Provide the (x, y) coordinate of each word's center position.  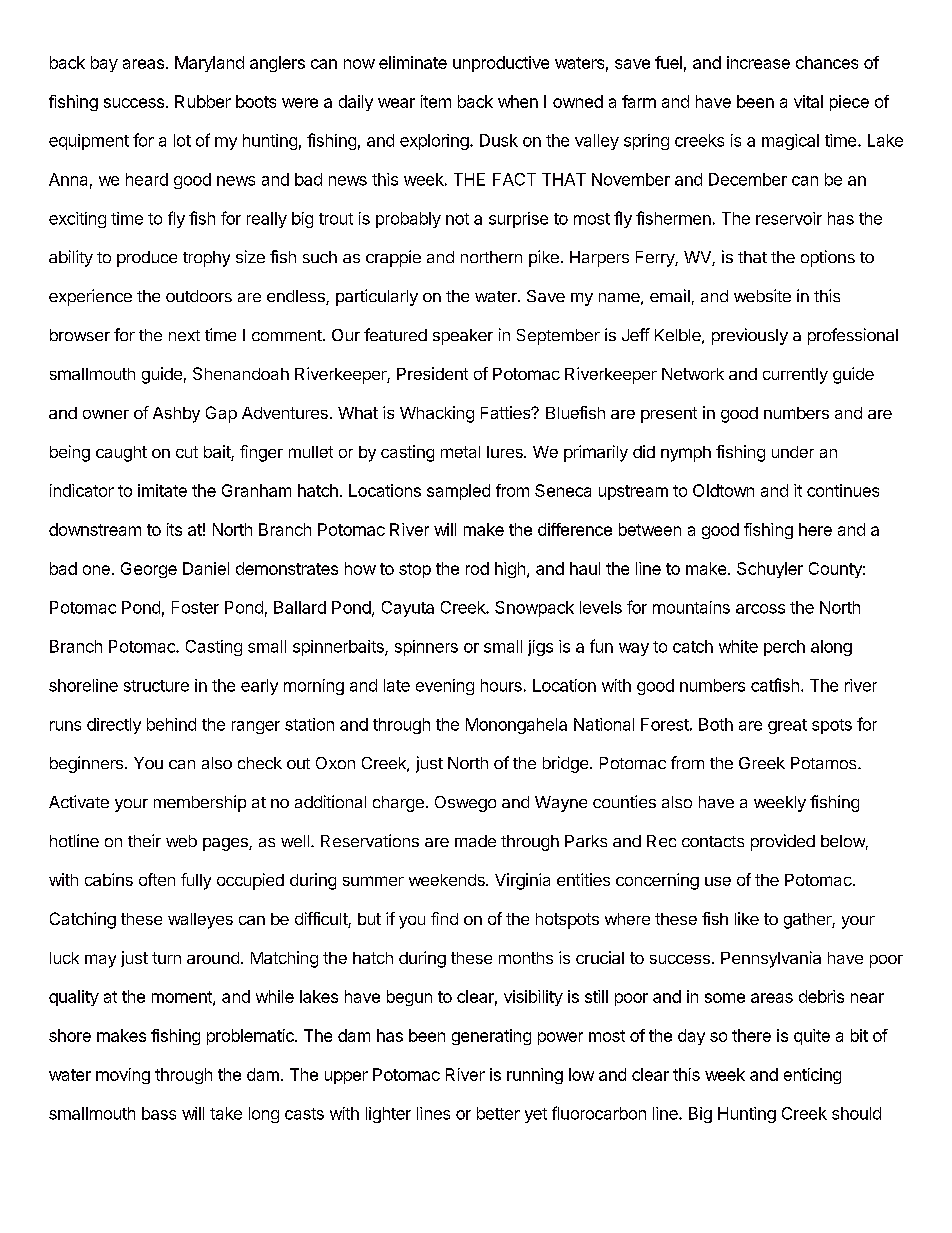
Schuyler (770, 570)
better (498, 1113)
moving (123, 1076)
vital (808, 101)
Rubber (203, 101)
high (510, 570)
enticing (812, 1076)
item (436, 101)
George (149, 570)
